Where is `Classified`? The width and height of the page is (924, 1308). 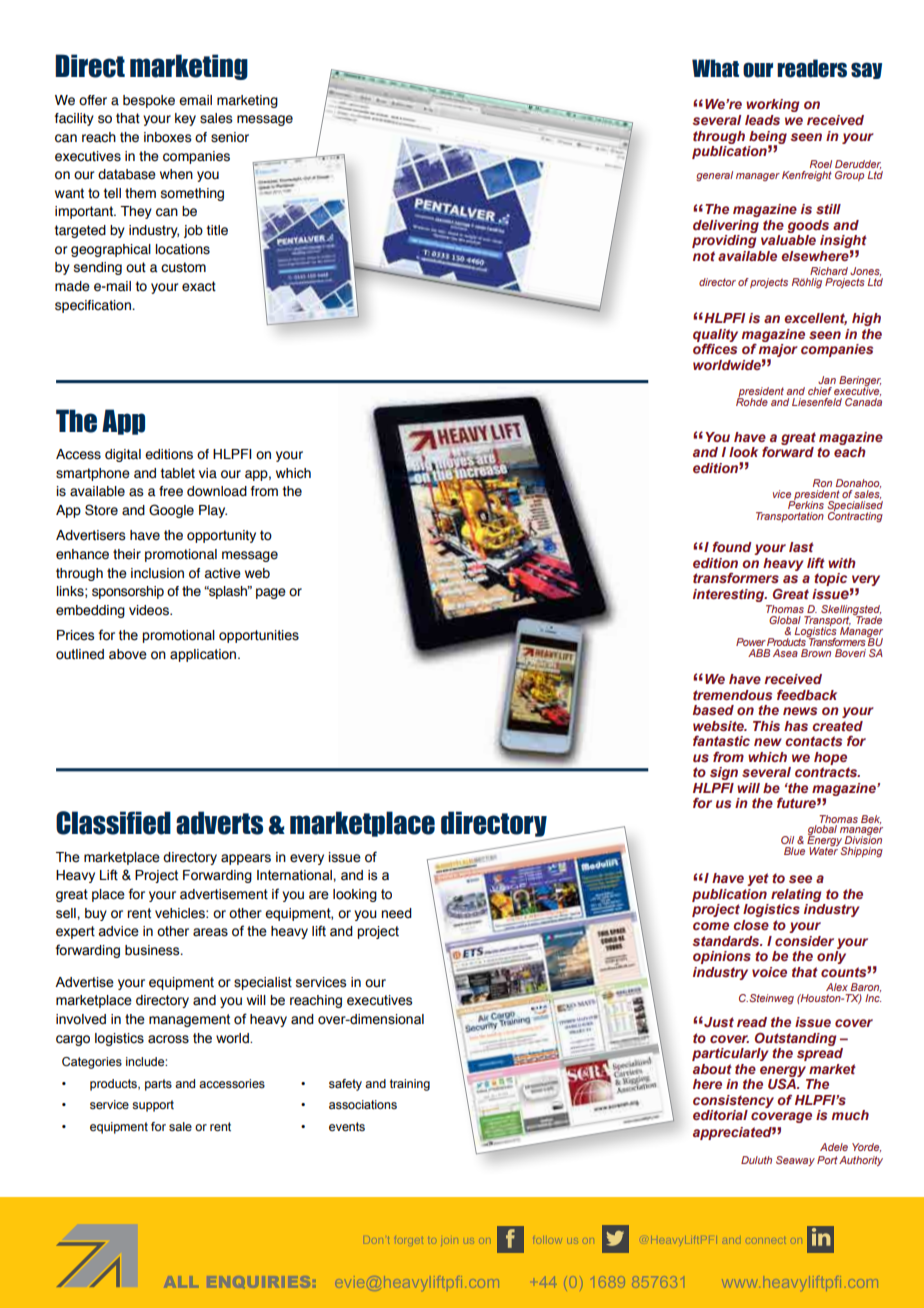
Classified is located at coordinates (113, 823).
